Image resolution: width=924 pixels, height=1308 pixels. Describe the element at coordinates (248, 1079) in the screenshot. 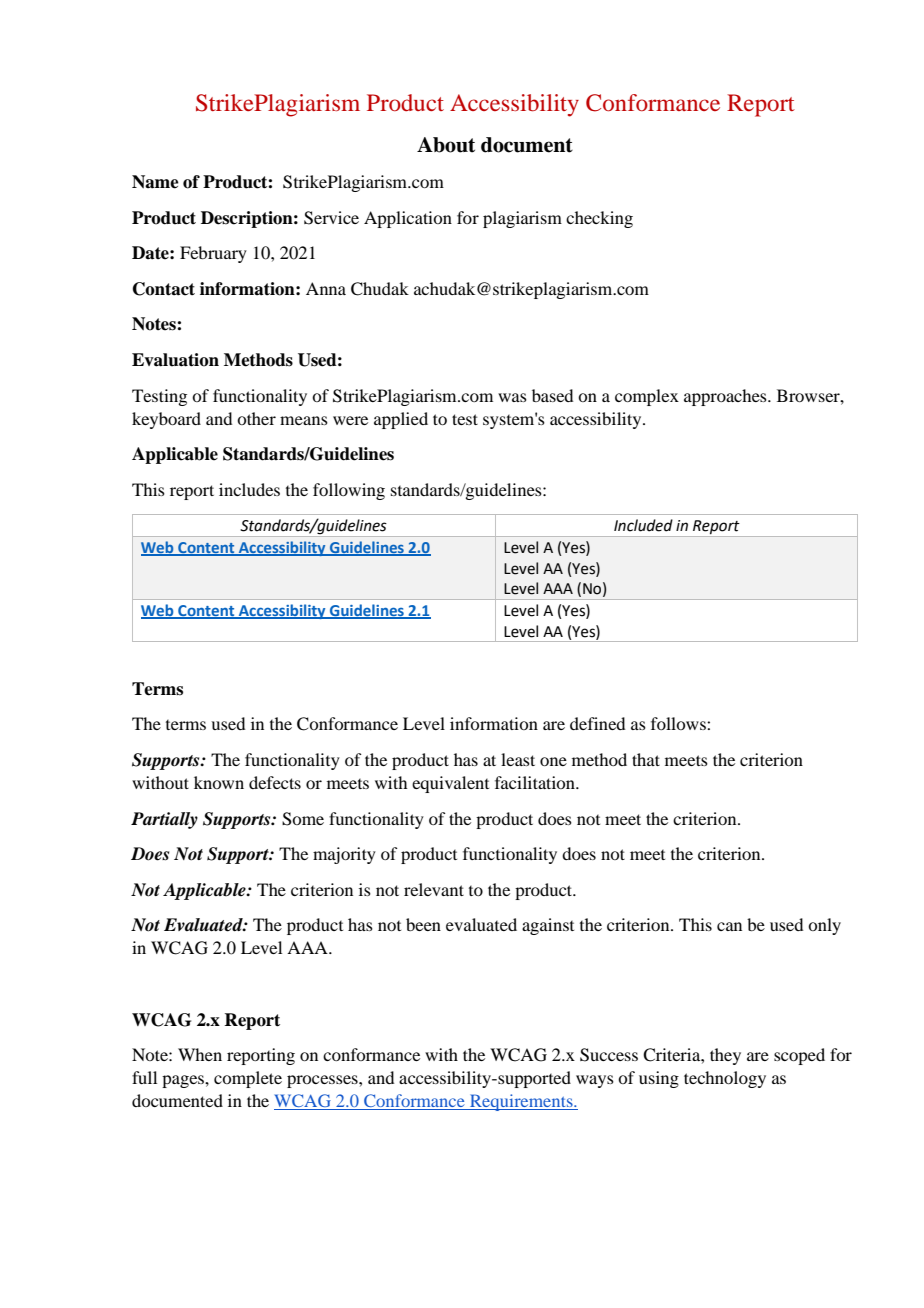

I see `complete` at that location.
